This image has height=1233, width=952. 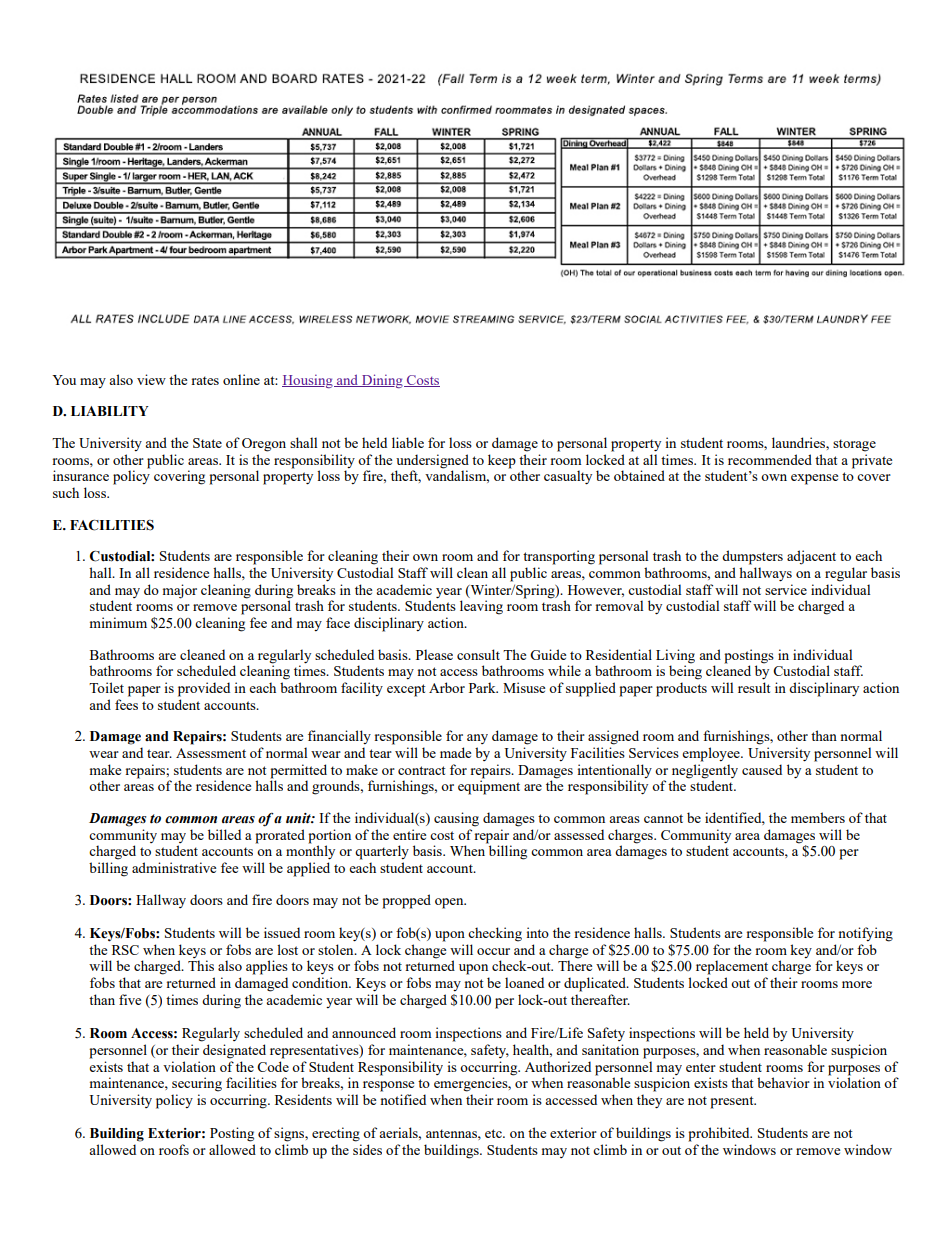 What do you see at coordinates (151, 379) in the image?
I see `view` at bounding box center [151, 379].
